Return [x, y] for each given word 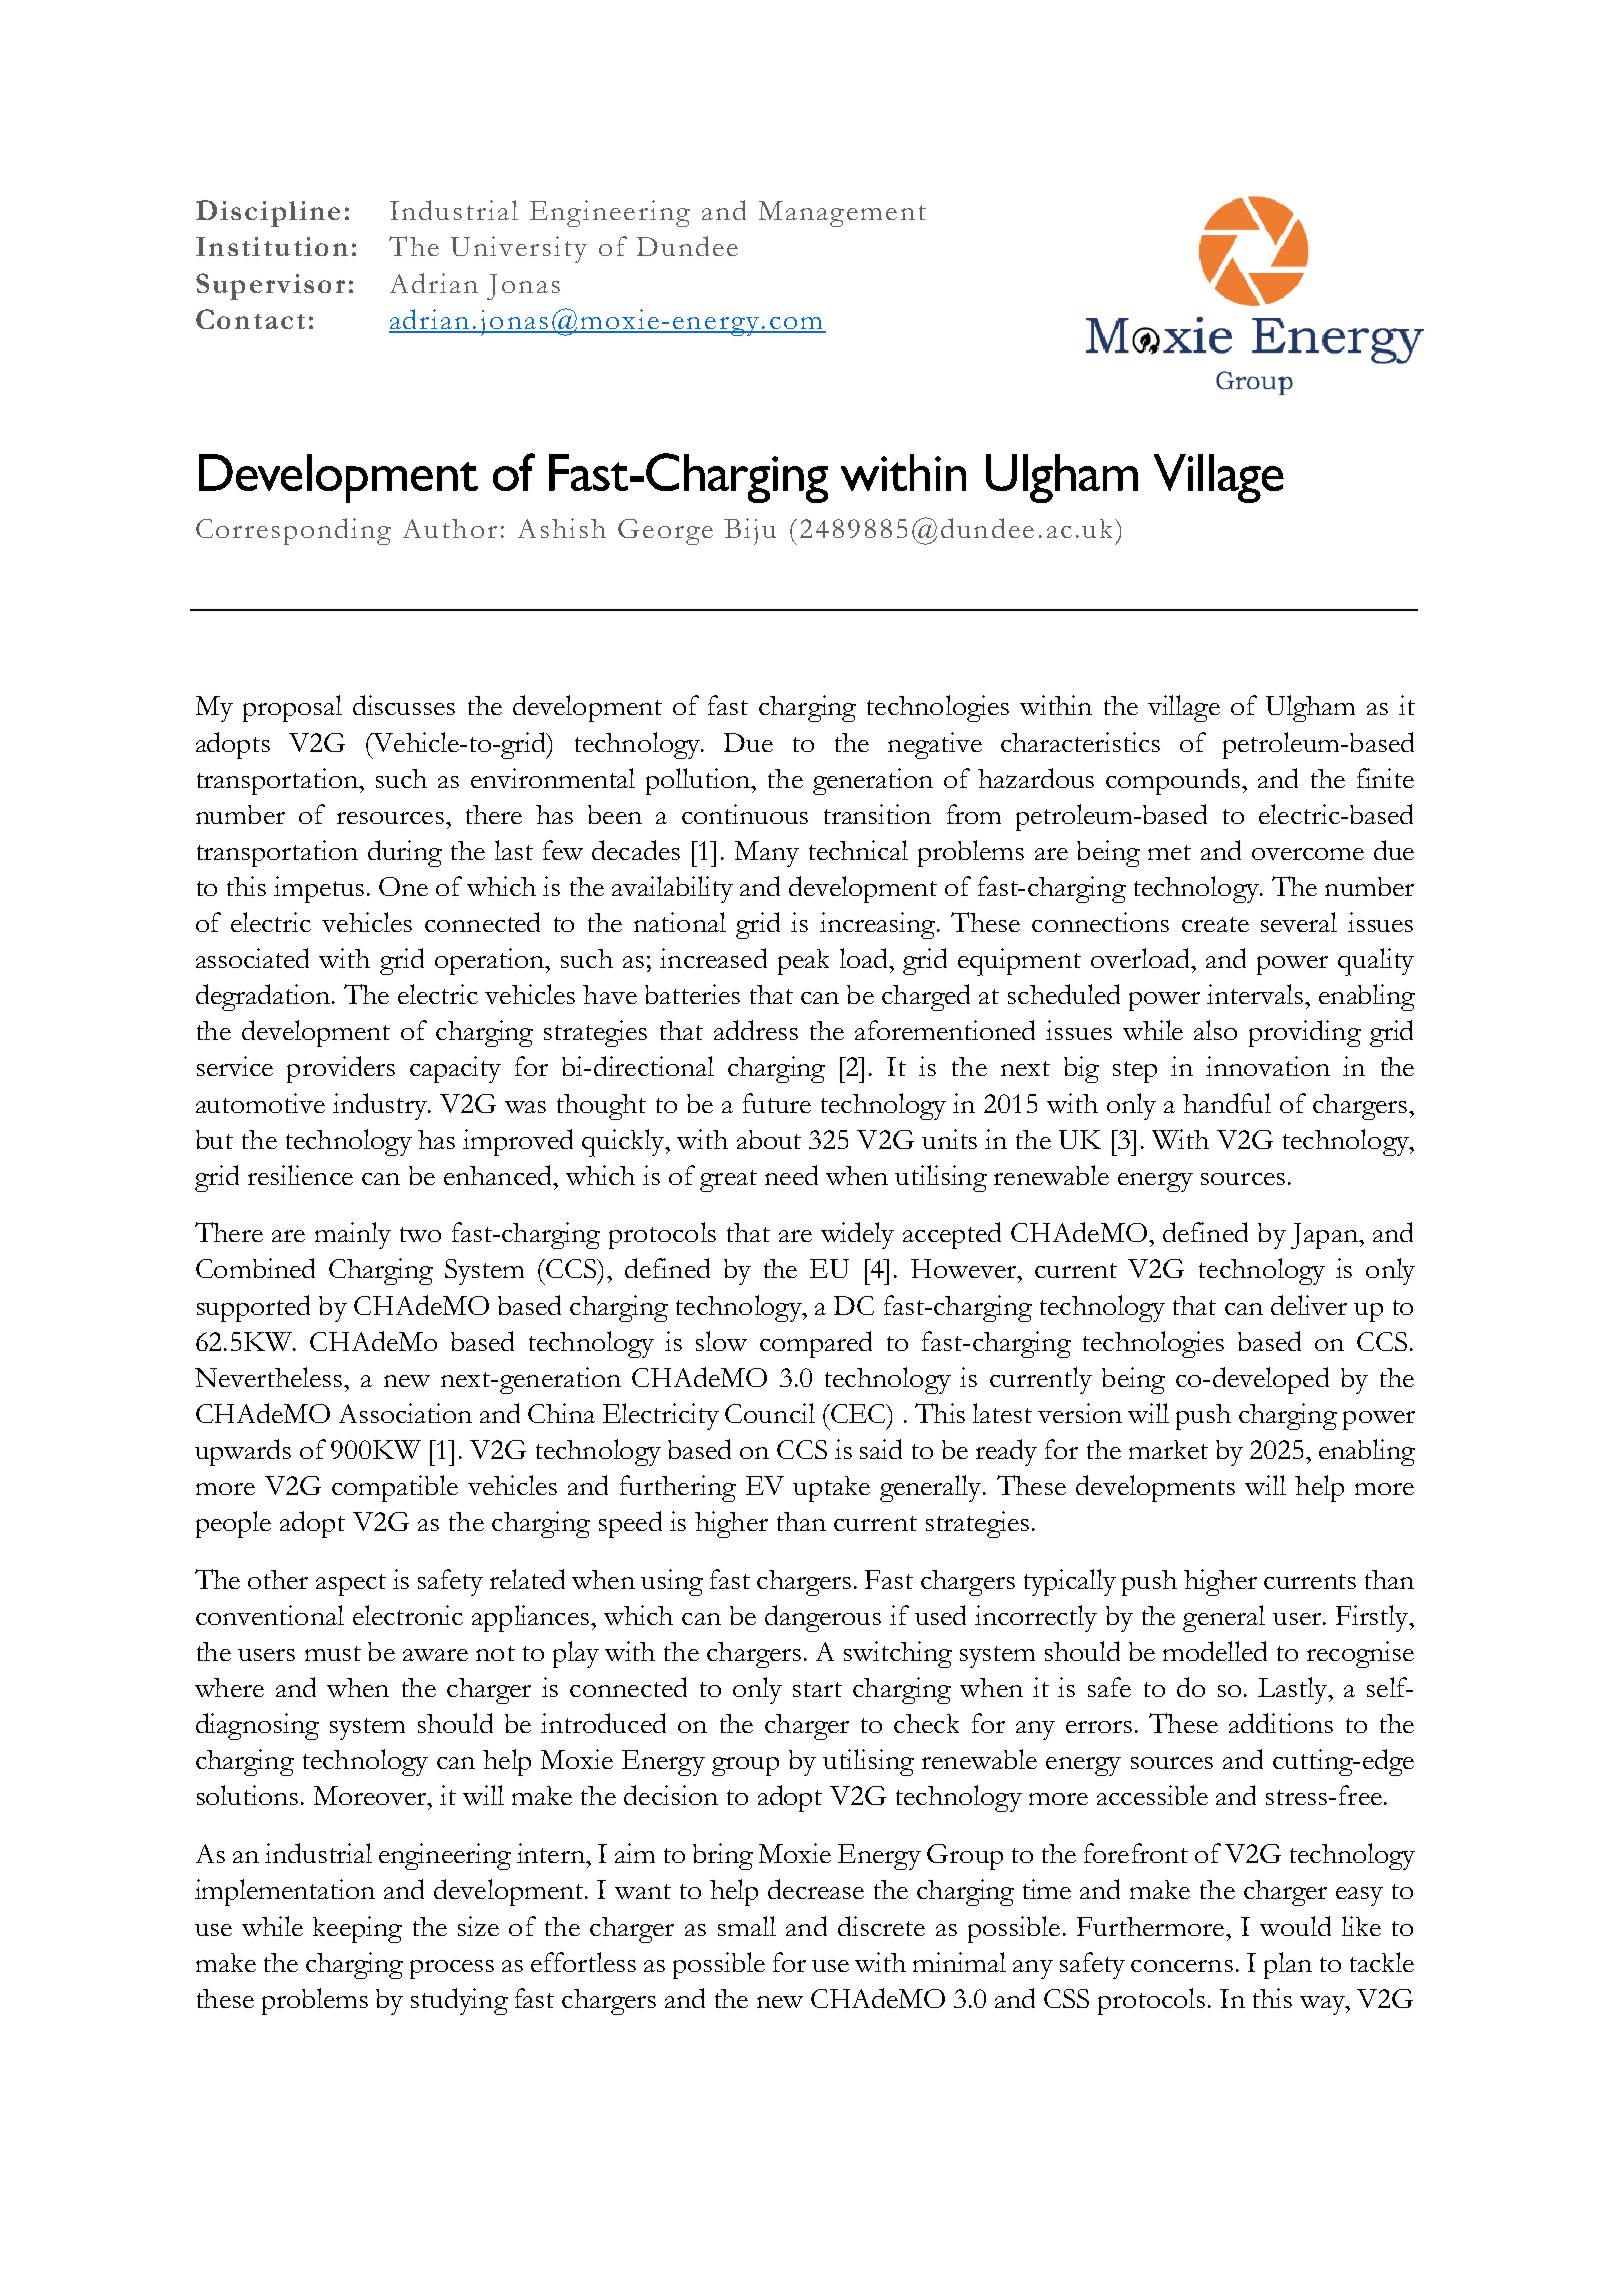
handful [1227, 1103]
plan [1288, 1965]
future [777, 1103]
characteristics [1080, 742]
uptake [831, 1489]
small [747, 1926]
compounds [1173, 781]
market [1168, 1449]
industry [381, 1106]
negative [935, 745]
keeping [357, 1929]
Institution [272, 246]
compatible [395, 1488]
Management [842, 214]
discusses [404, 705]
